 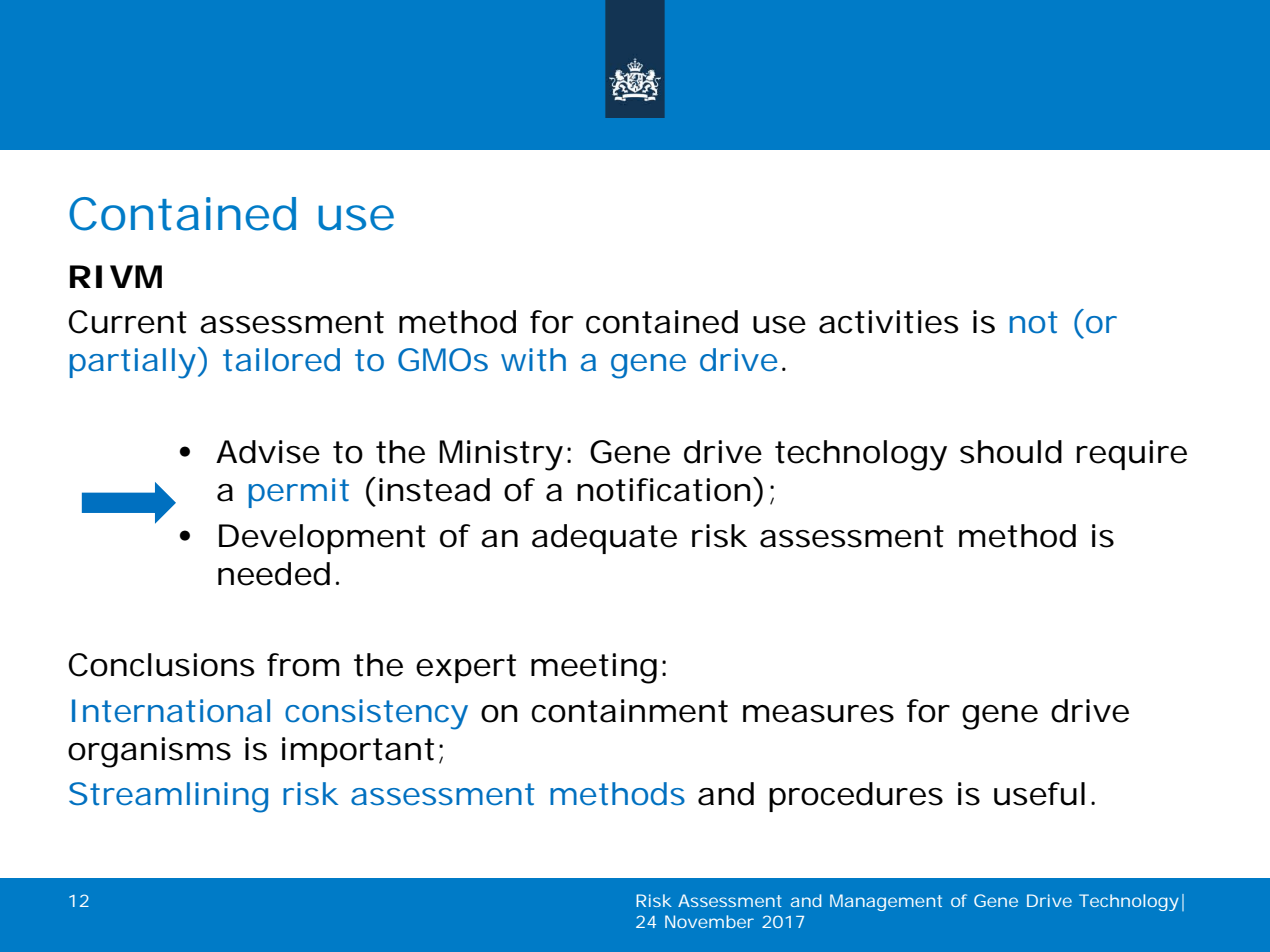 What do you see at coordinates (168, 797) in the image?
I see `Streamlining` at bounding box center [168, 797].
